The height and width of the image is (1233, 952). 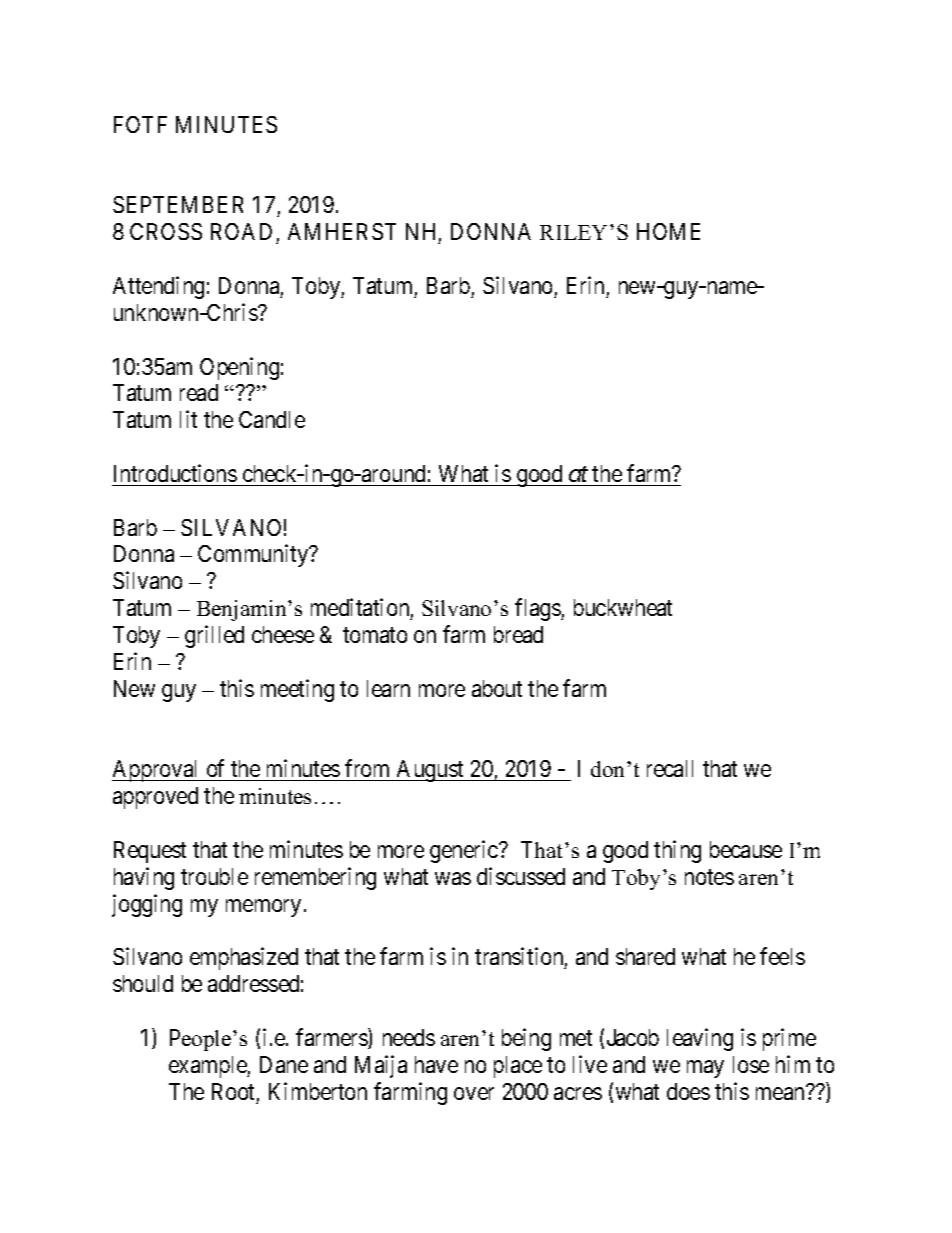 I want to click on Dane, so click(x=284, y=1064).
